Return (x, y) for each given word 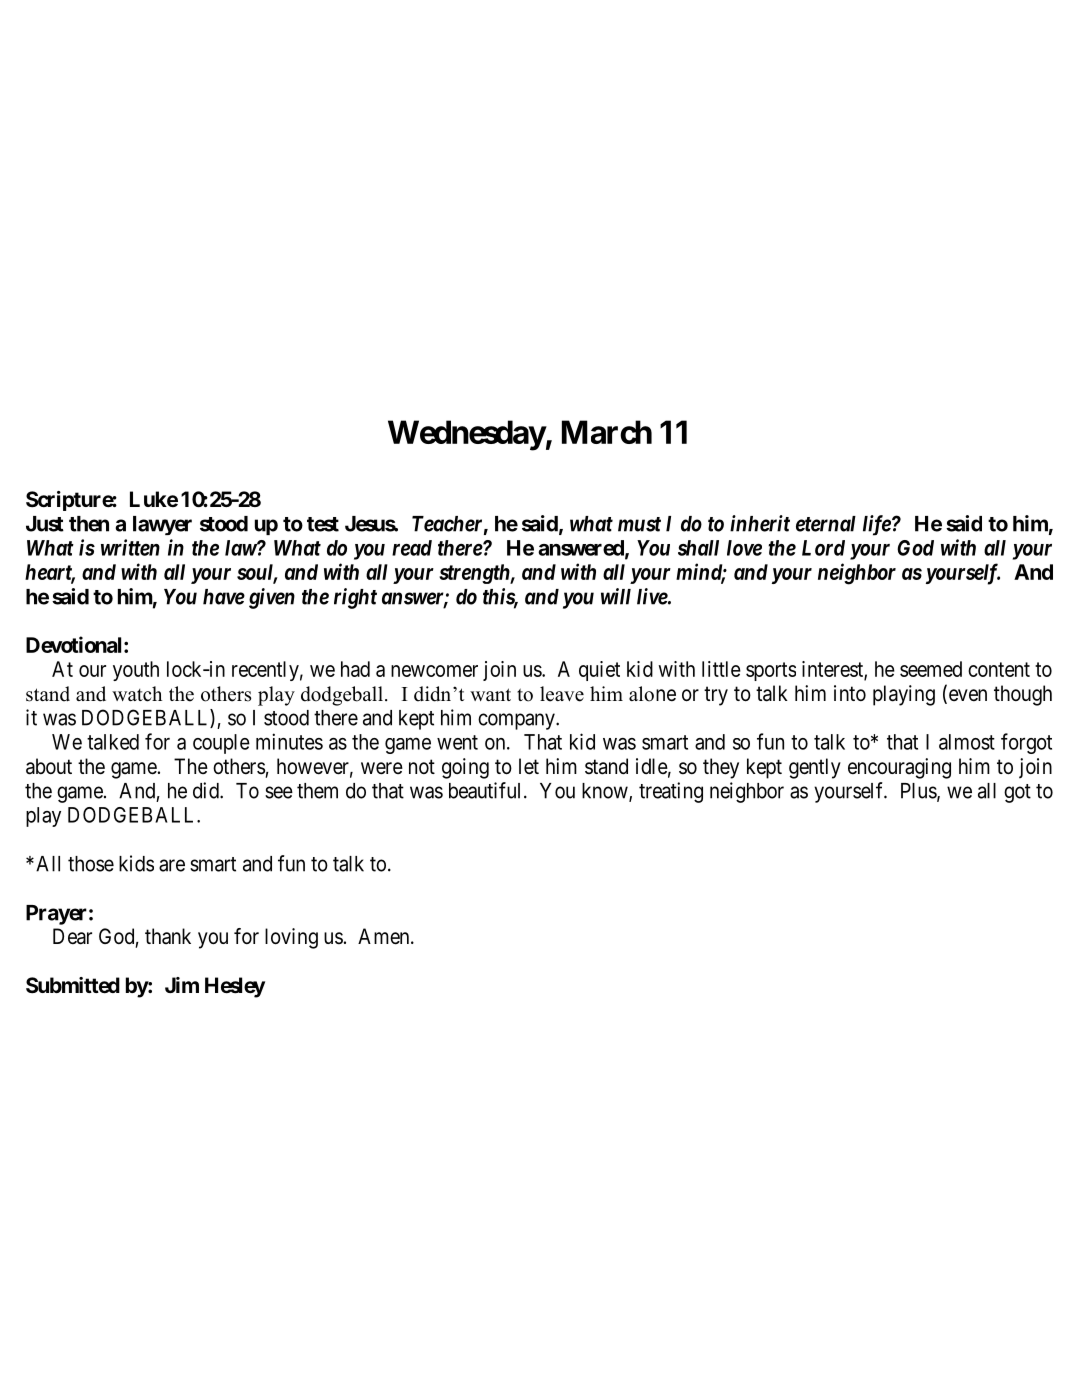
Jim (182, 985)
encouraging (899, 768)
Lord (823, 548)
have (224, 597)
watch (137, 694)
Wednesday (467, 435)
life (877, 525)
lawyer (162, 525)
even (966, 696)
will (616, 596)
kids (136, 863)
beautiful (487, 790)
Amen (385, 936)
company (517, 721)
